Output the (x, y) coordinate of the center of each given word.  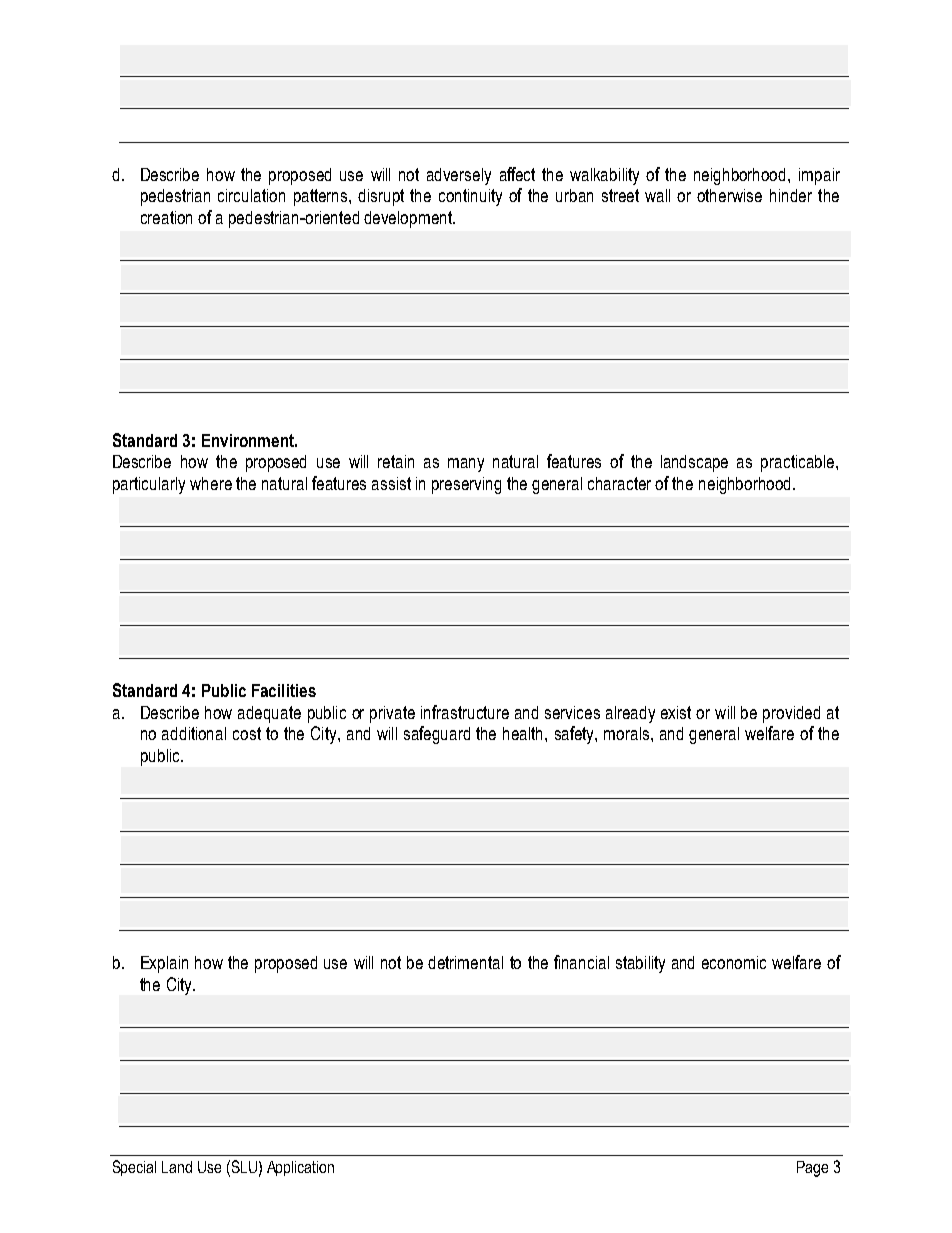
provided (791, 714)
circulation (251, 195)
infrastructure (465, 712)
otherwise (729, 195)
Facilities (284, 690)
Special (134, 1168)
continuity (470, 197)
